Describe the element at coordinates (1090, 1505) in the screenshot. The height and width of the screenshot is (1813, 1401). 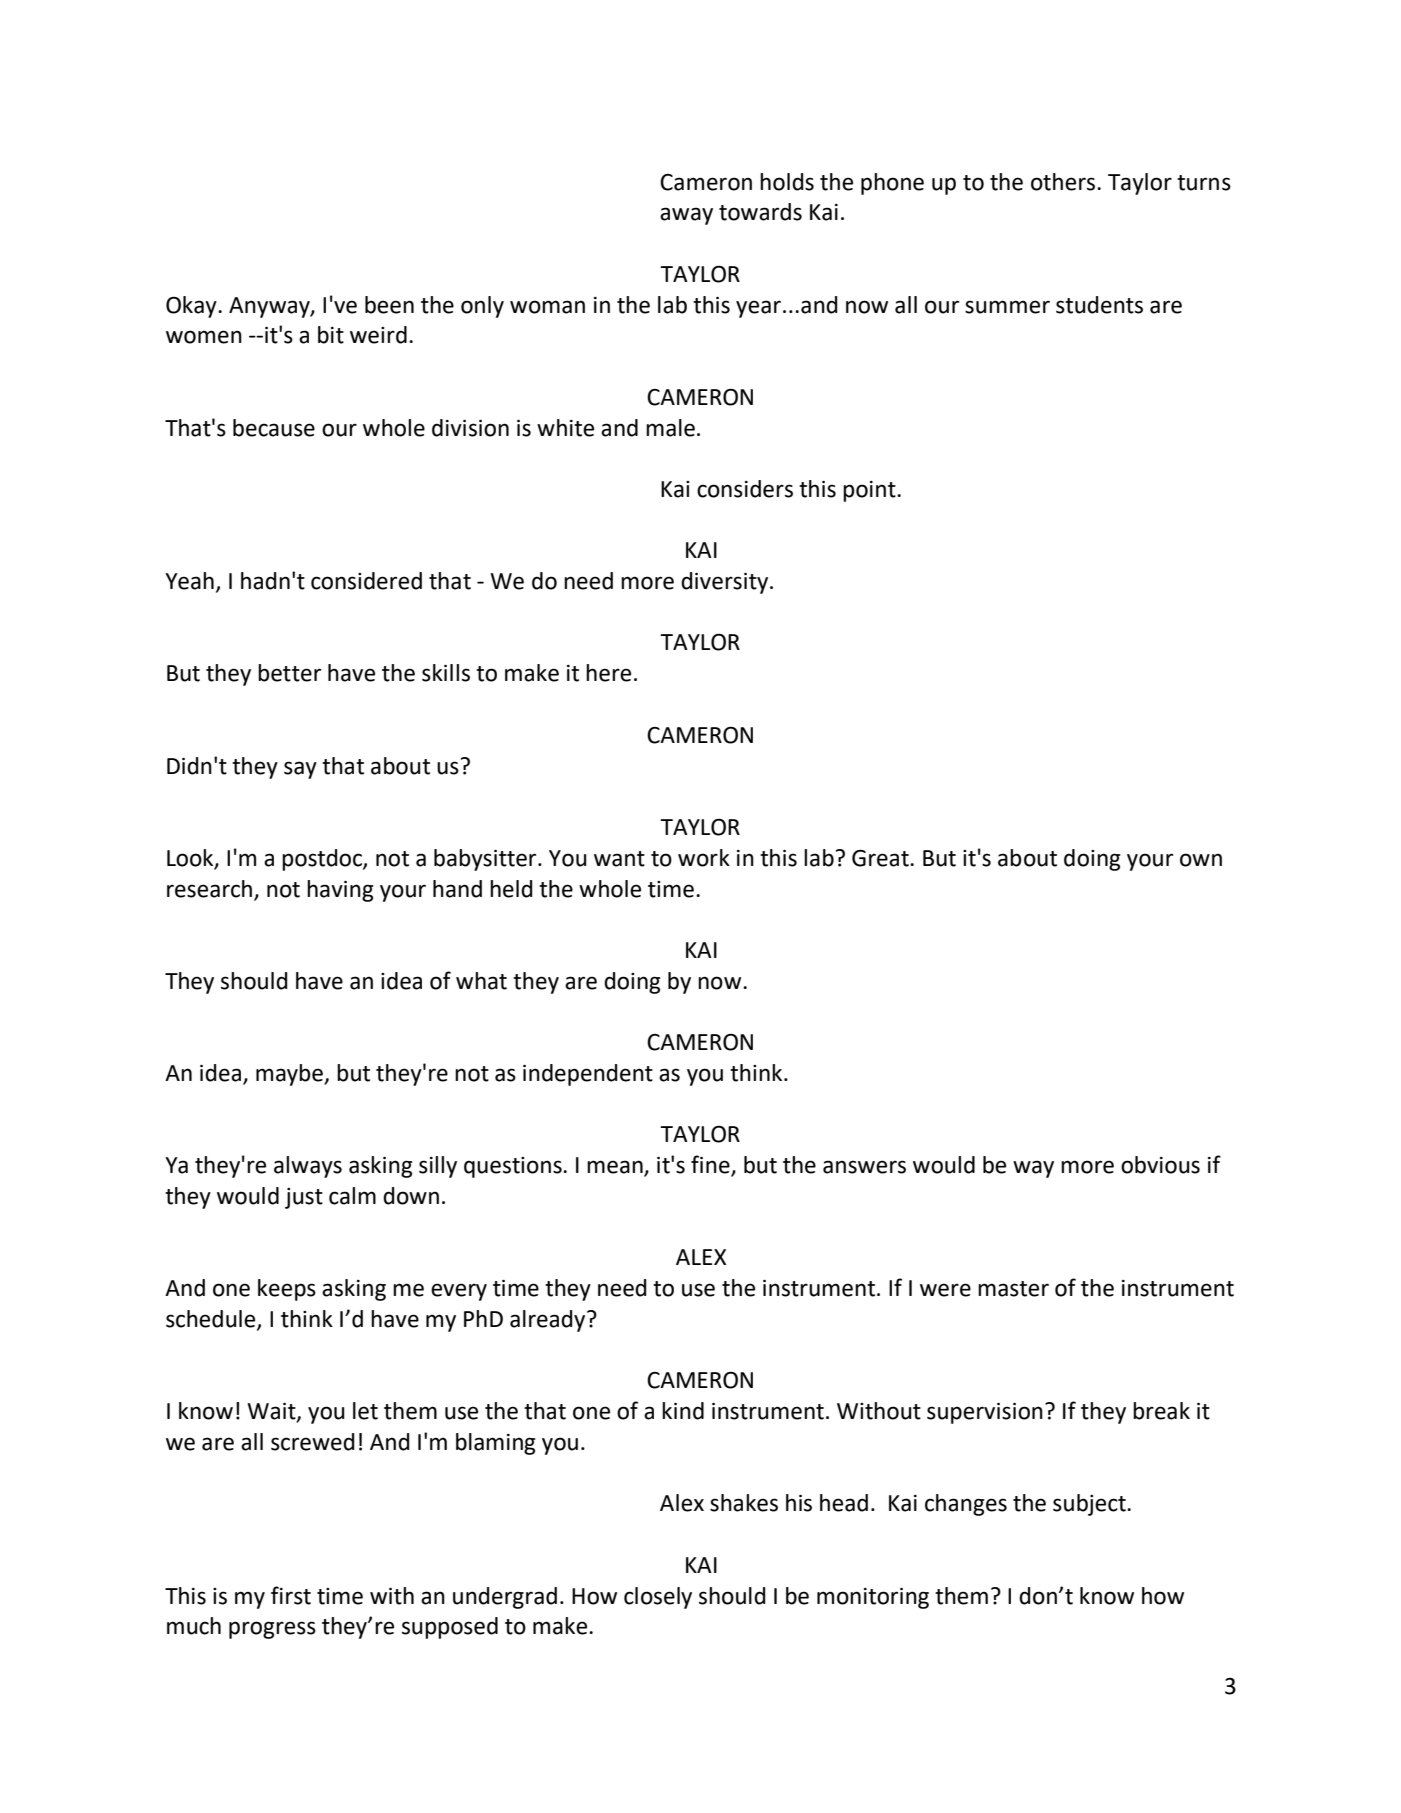
I see `subject` at that location.
